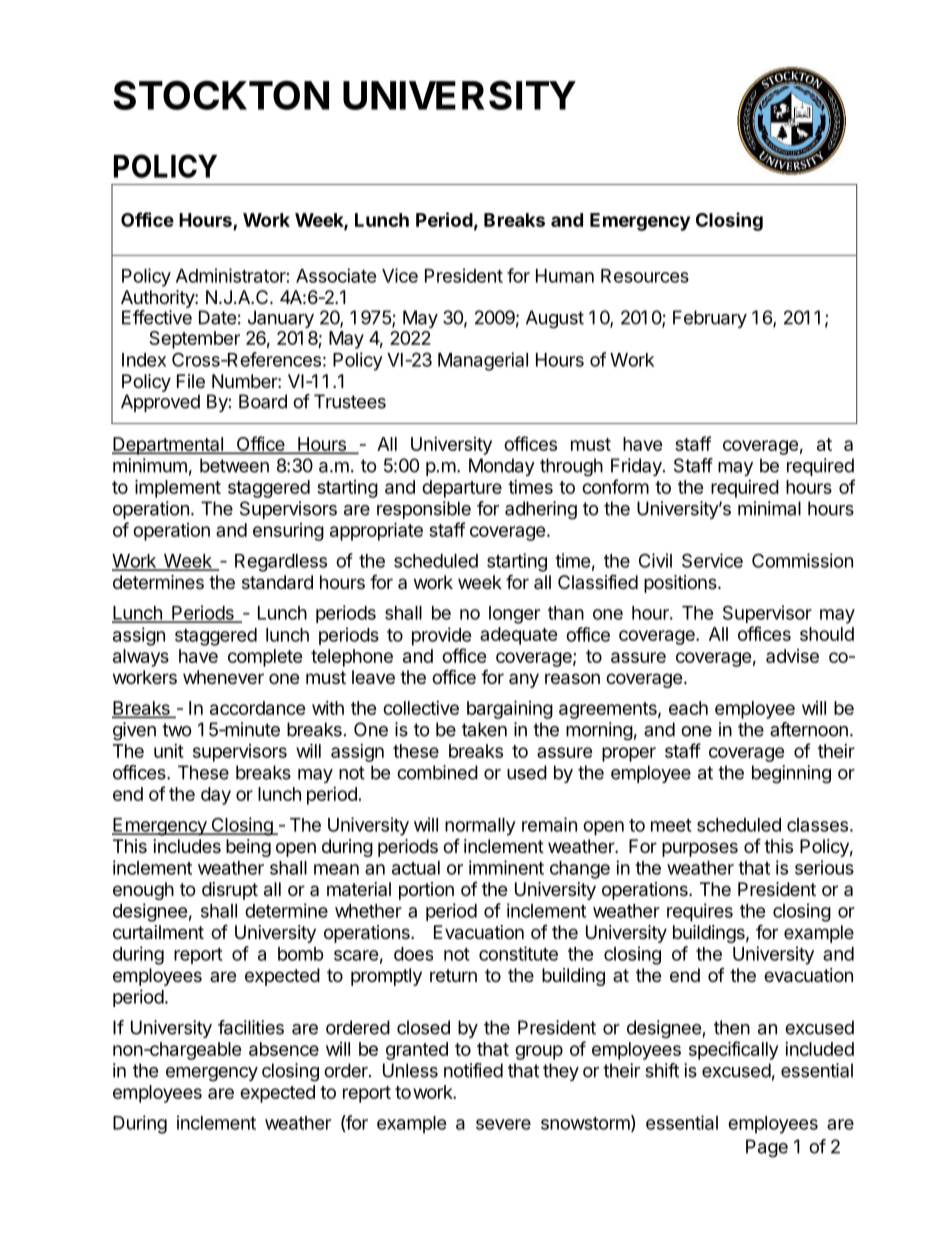  I want to click on complete, so click(265, 658).
